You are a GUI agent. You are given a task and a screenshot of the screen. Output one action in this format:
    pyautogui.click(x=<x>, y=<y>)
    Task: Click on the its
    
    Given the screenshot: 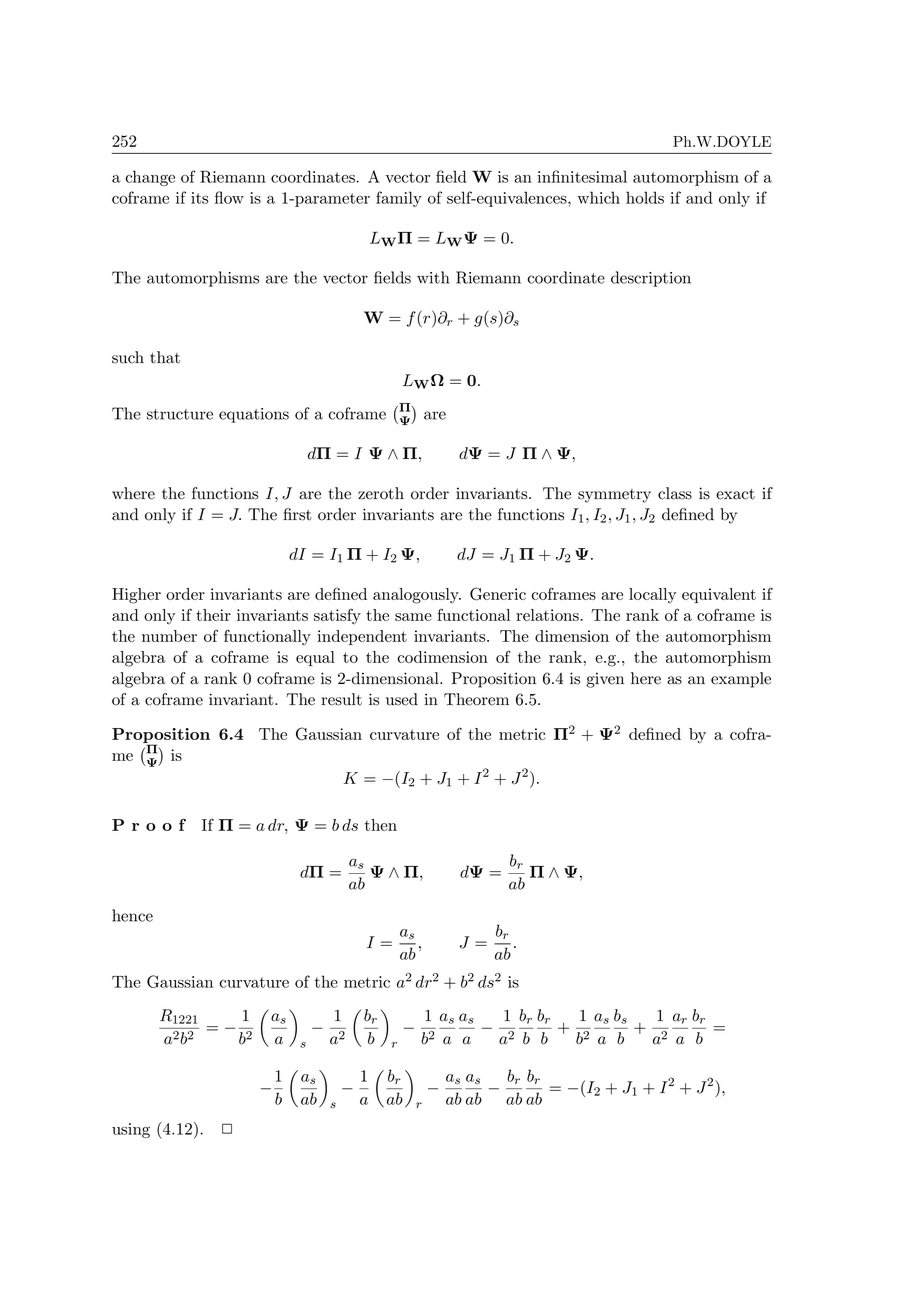 What is the action you would take?
    pyautogui.click(x=199, y=198)
